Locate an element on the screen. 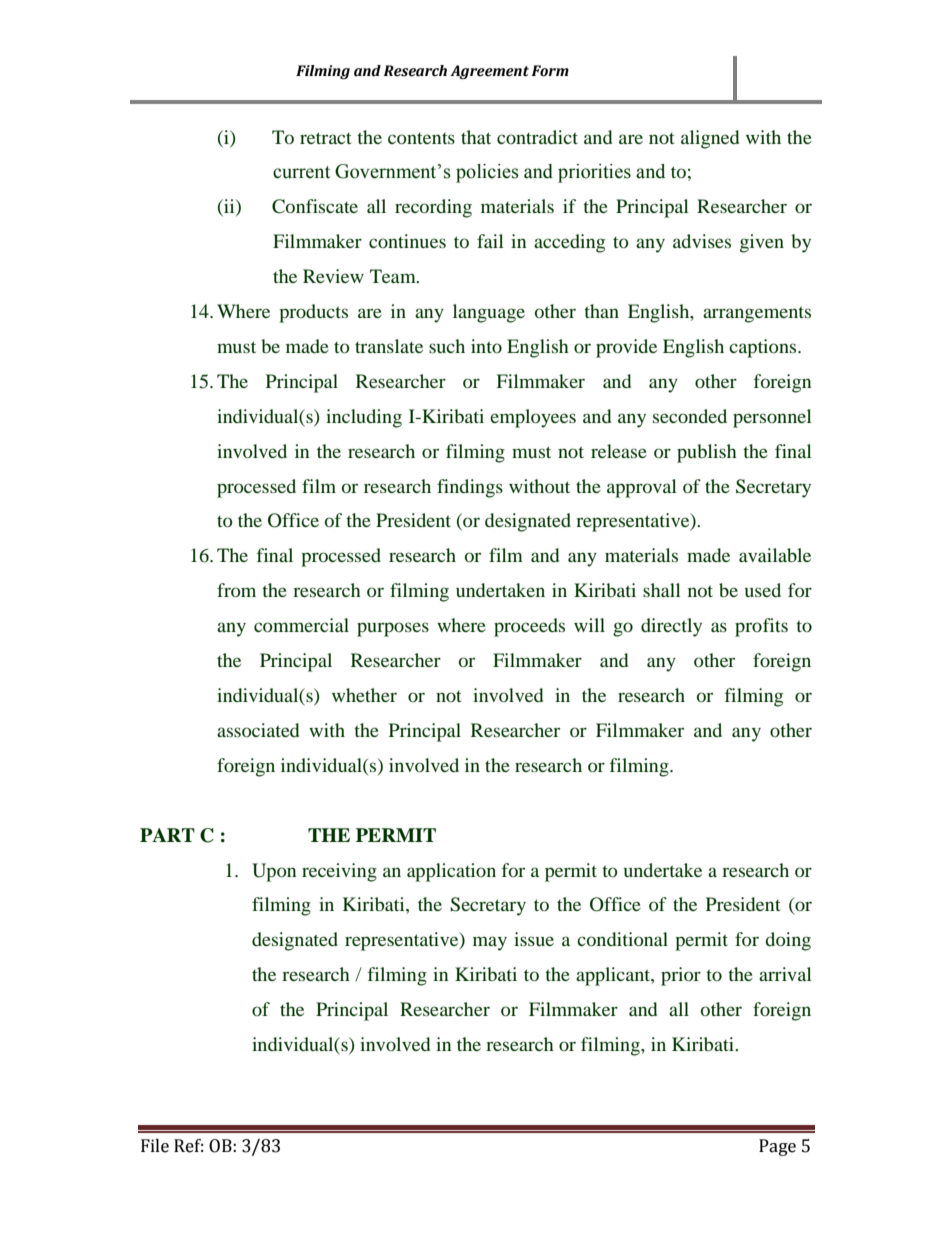 This screenshot has height=1233, width=952. proceeds is located at coordinates (529, 627).
